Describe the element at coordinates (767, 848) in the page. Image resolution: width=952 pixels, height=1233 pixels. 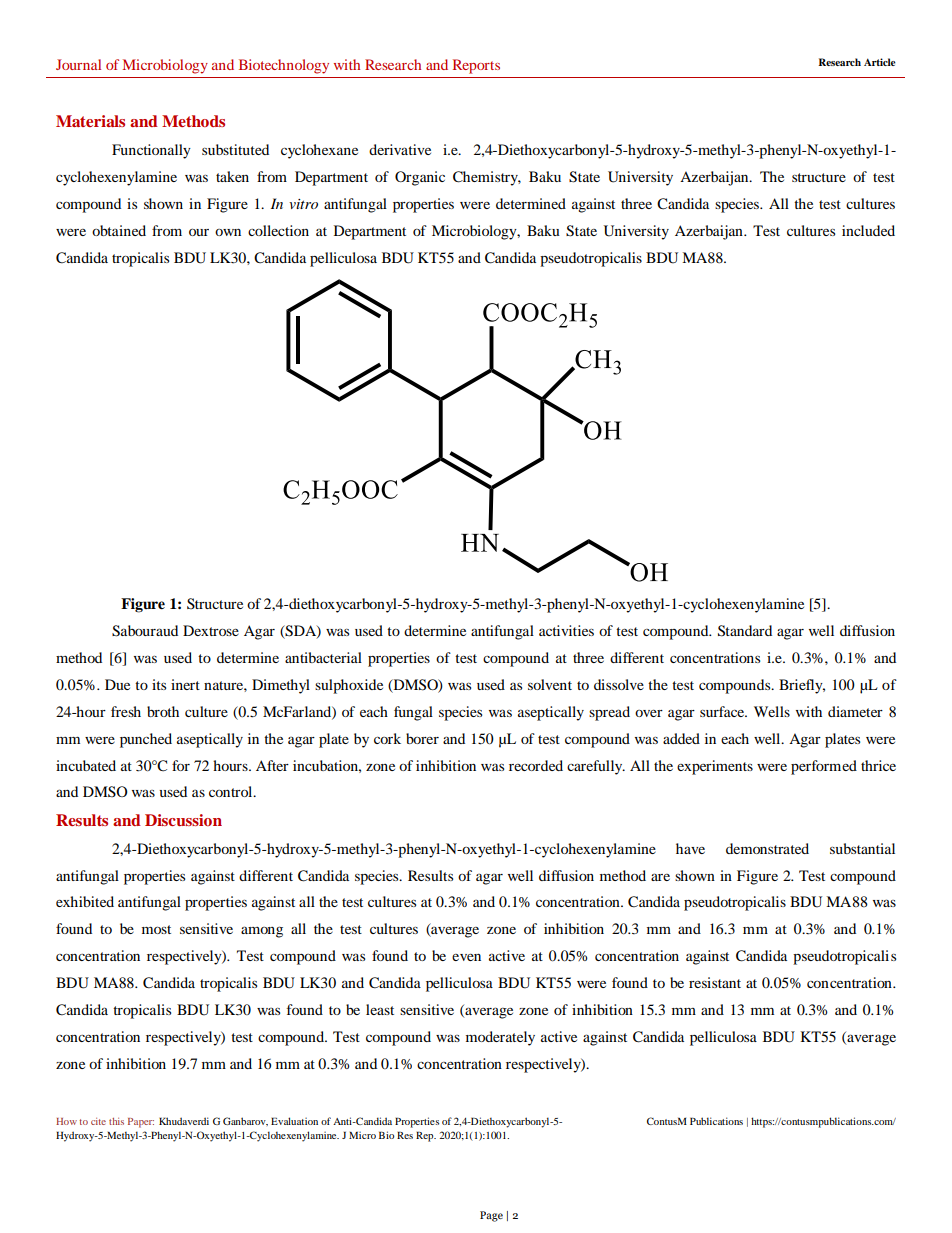
I see `demonstrated` at that location.
